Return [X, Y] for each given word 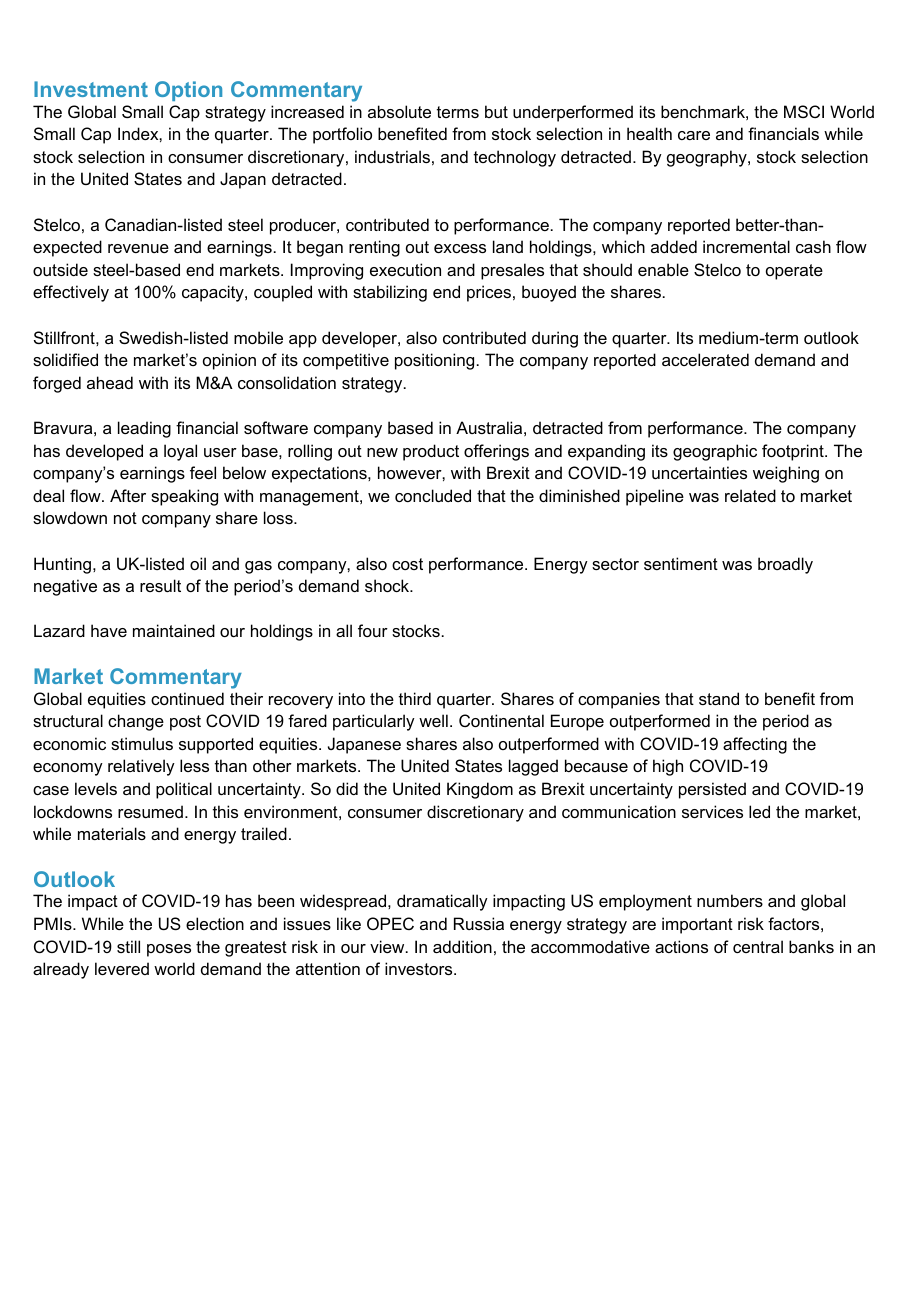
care [694, 135]
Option [188, 91]
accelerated [705, 359]
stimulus [142, 743]
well [433, 720]
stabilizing [390, 293]
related [750, 495]
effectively [71, 293]
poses [169, 950]
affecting [755, 745]
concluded [433, 495]
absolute [399, 111]
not [125, 518]
